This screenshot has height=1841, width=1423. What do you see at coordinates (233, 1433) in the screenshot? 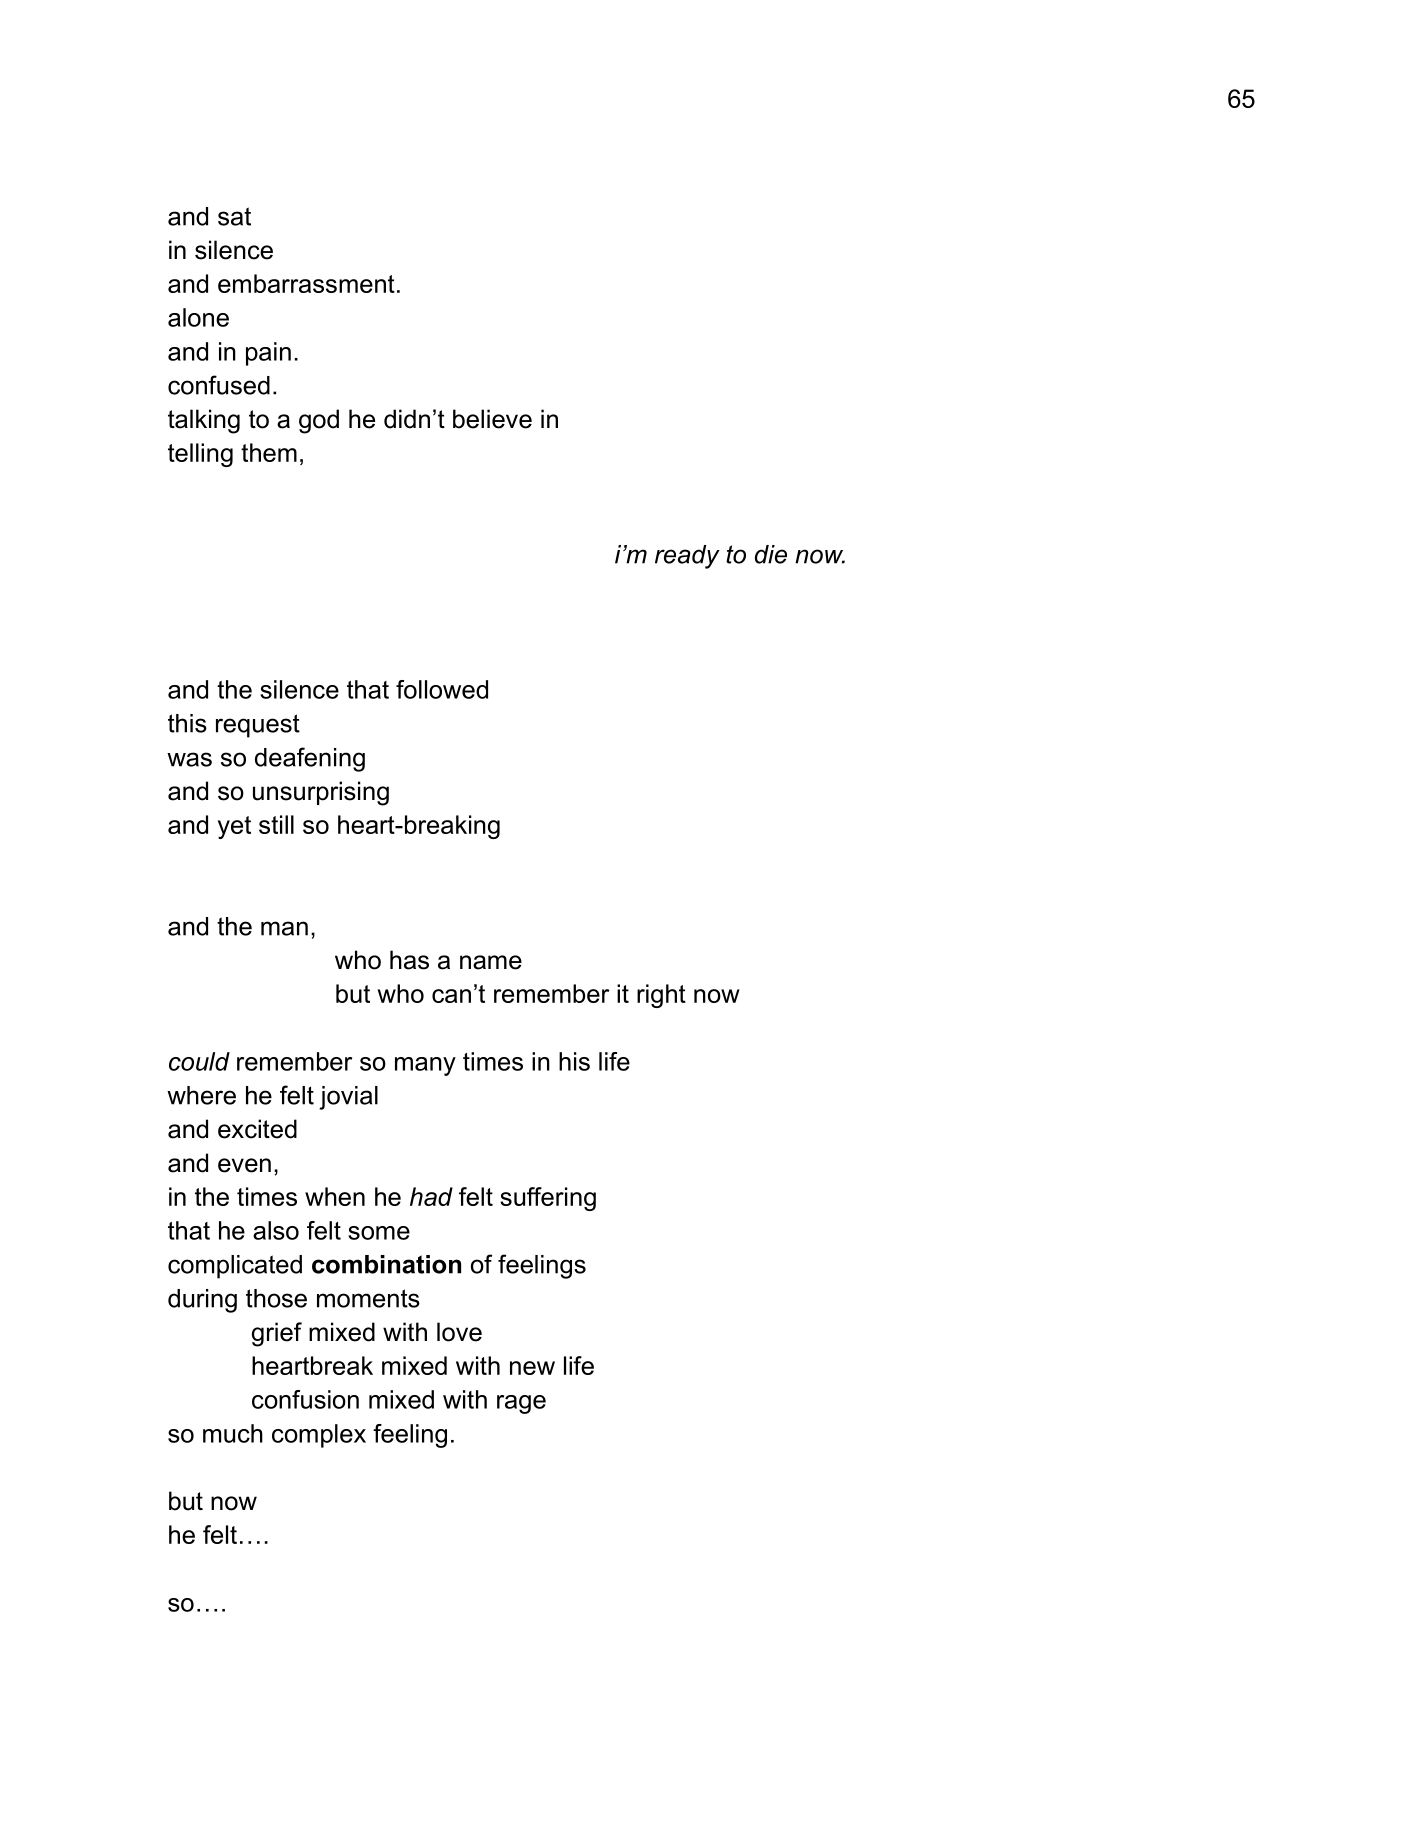
I see `much` at bounding box center [233, 1433].
